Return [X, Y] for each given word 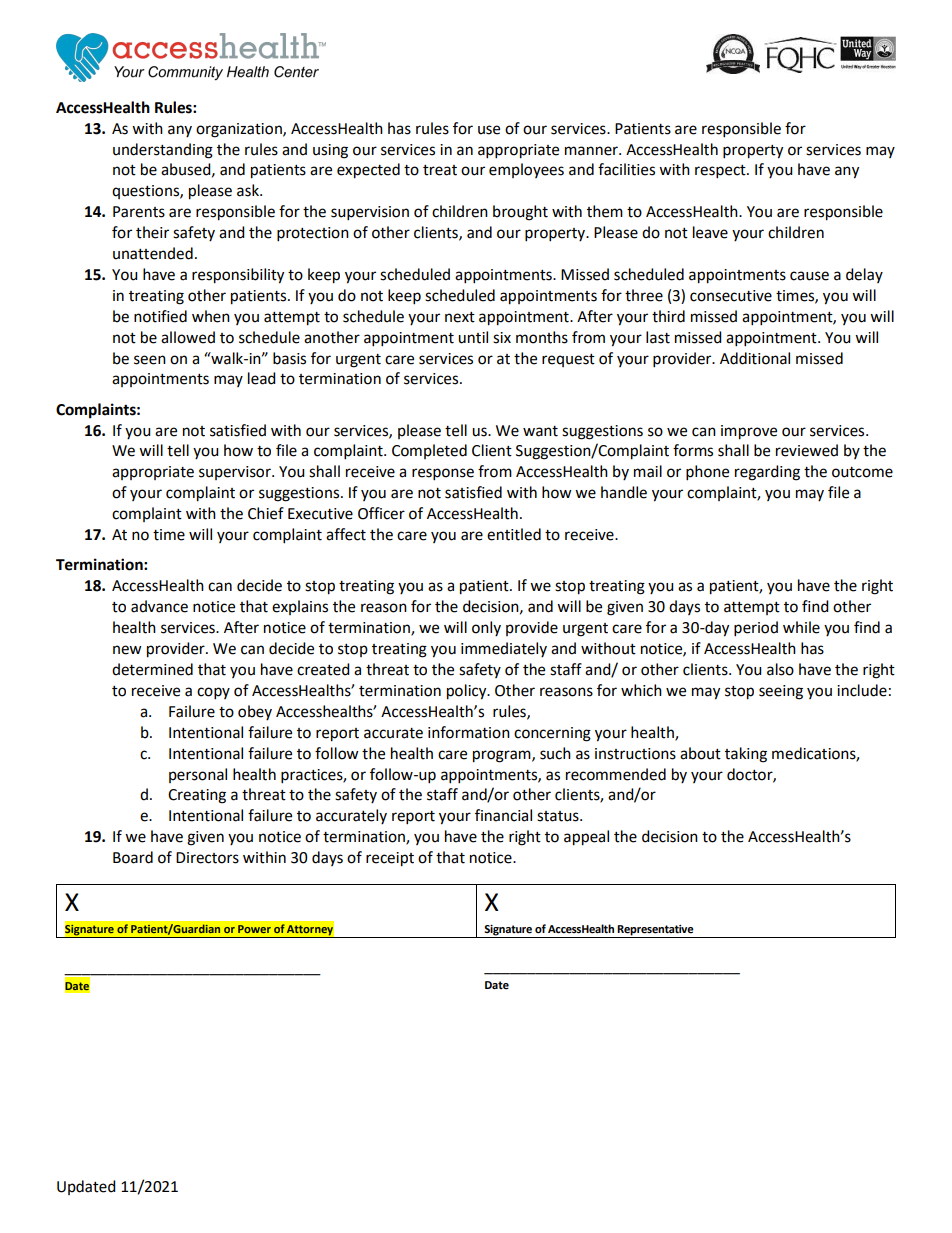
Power [254, 929]
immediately [504, 649]
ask [249, 190]
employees [526, 170]
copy [213, 693]
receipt [390, 859]
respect [721, 172]
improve [749, 432]
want [540, 431]
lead [262, 378]
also [780, 669]
